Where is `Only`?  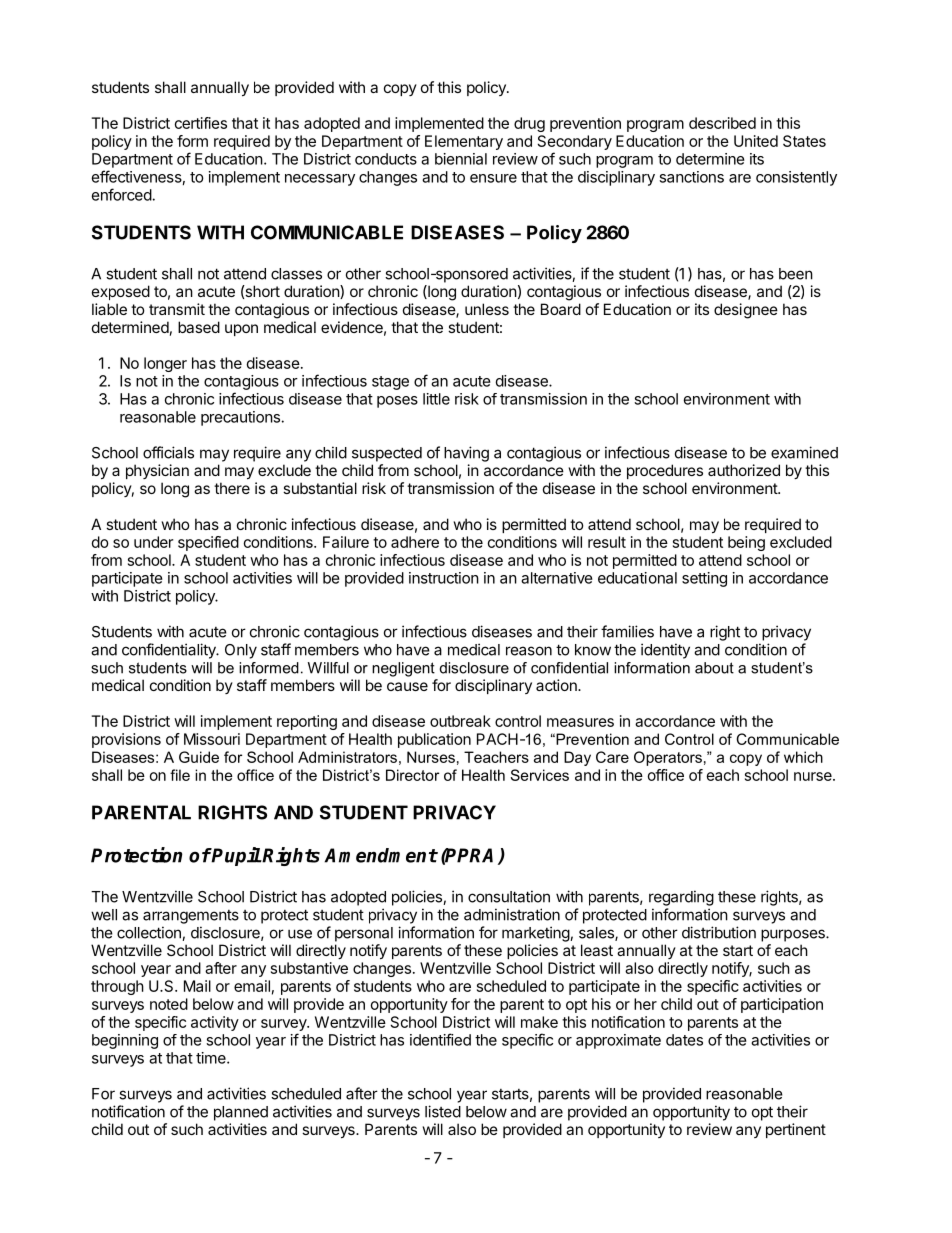
Only is located at coordinates (241, 651).
